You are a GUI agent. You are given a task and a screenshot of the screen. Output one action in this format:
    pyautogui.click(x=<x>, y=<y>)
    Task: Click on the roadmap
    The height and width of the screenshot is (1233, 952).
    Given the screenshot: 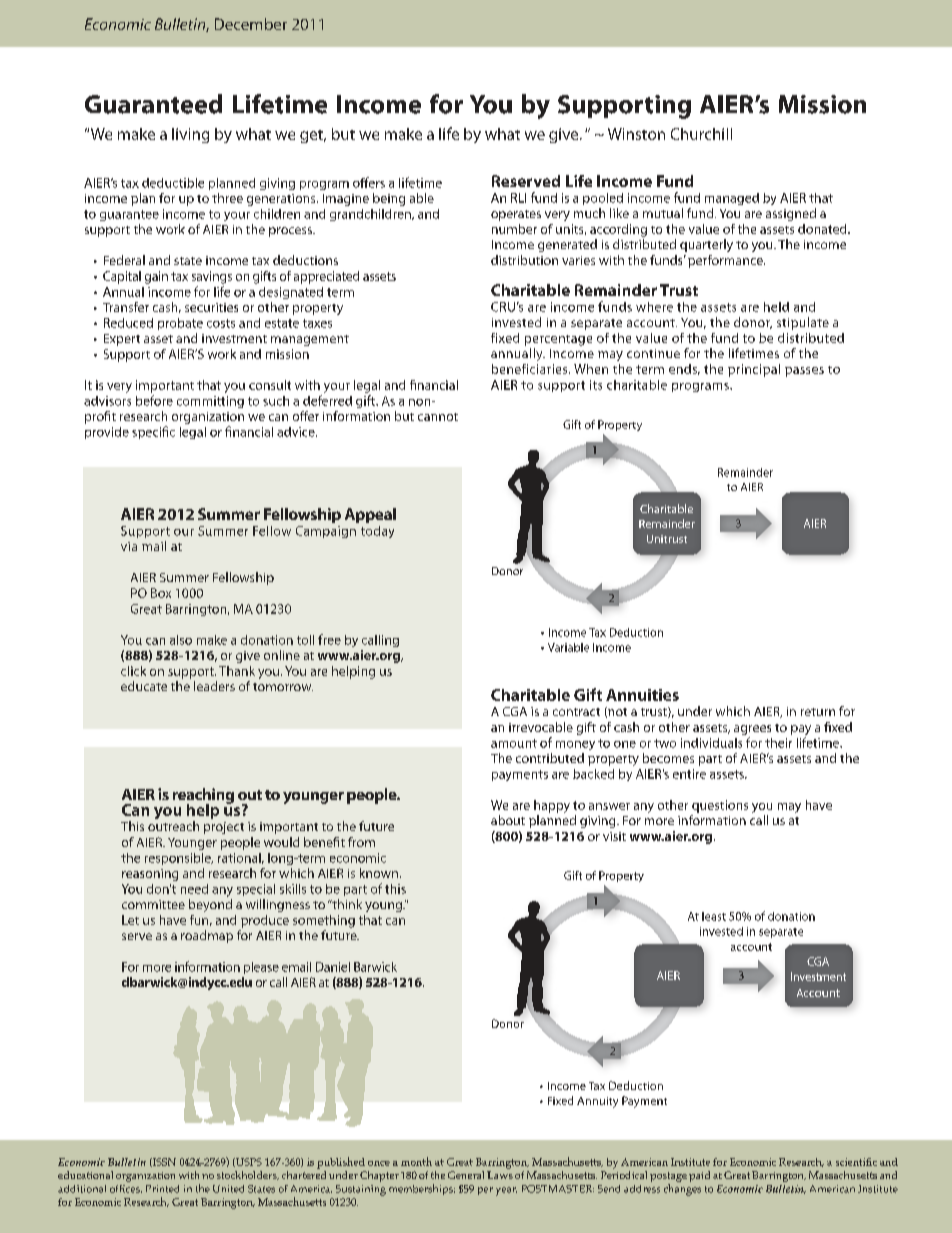 What is the action you would take?
    pyautogui.click(x=207, y=936)
